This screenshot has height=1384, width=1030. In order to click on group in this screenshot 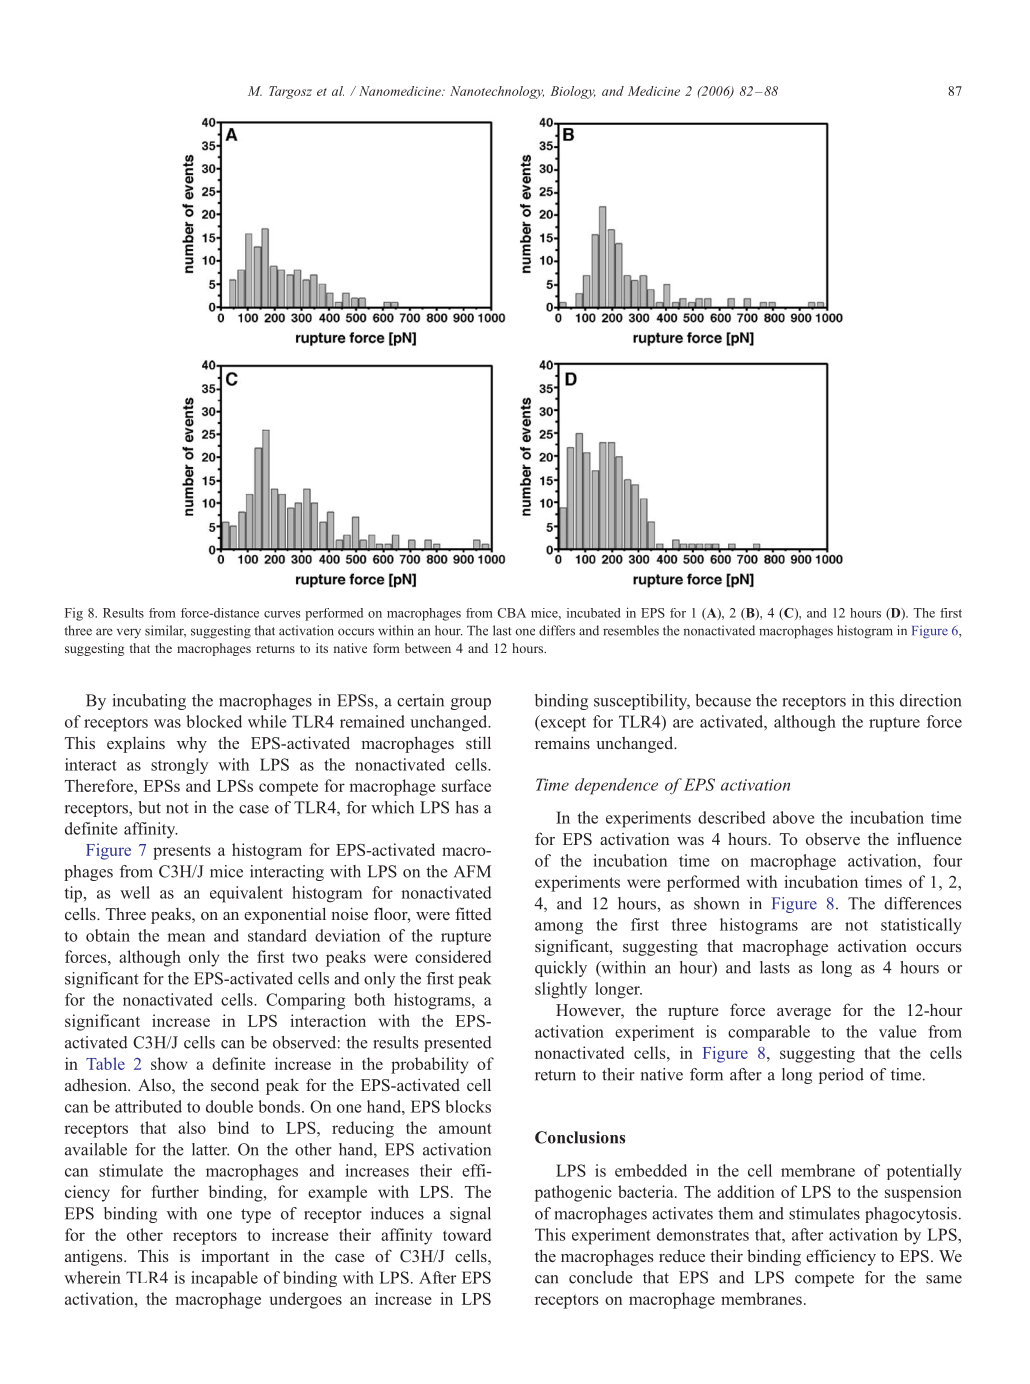, I will do `click(471, 704)`.
